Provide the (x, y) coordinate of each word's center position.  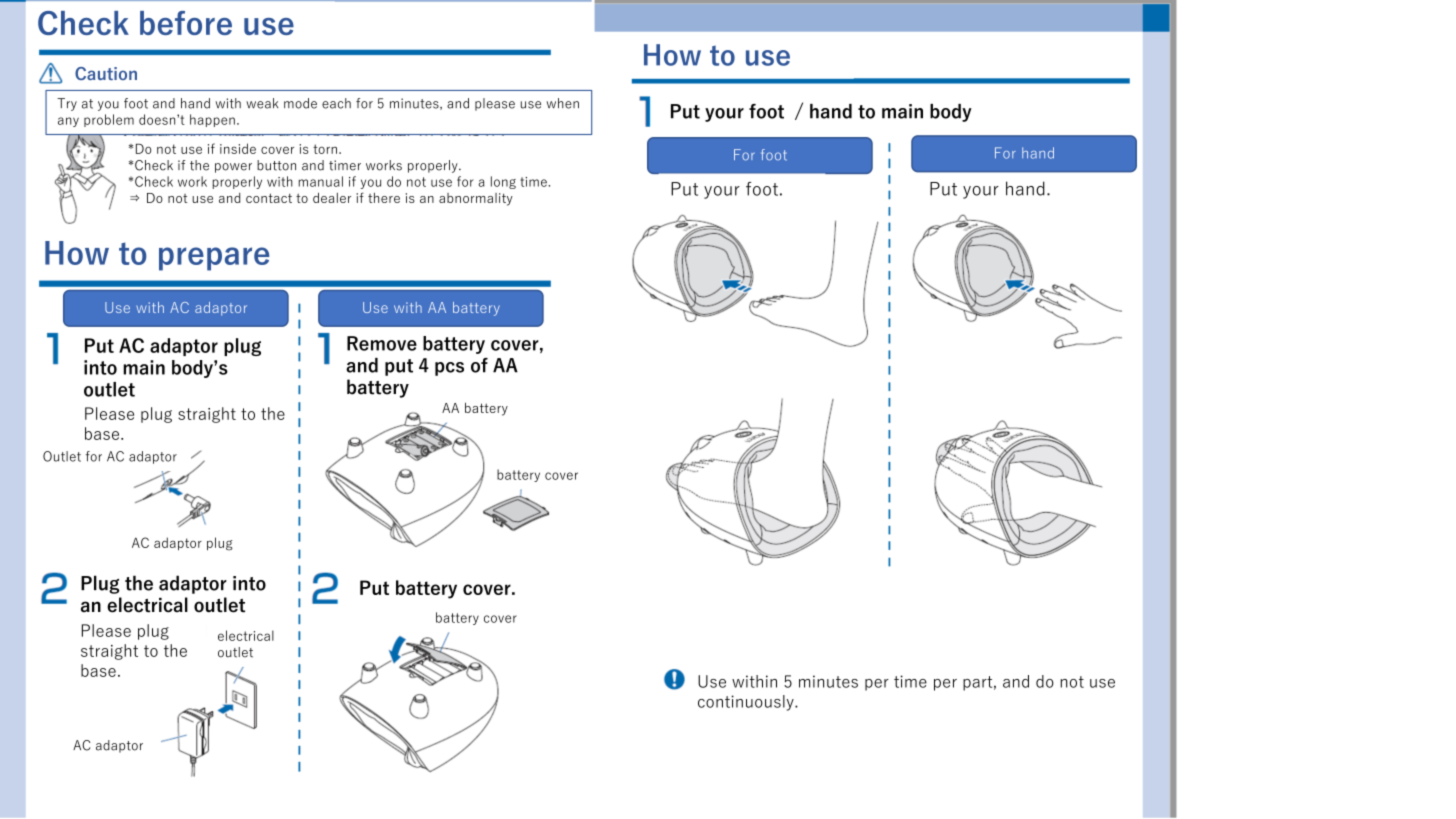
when (562, 103)
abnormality (476, 199)
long (503, 182)
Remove (382, 343)
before (186, 23)
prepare (214, 259)
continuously (747, 703)
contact (269, 198)
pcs (449, 369)
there (384, 198)
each (336, 103)
